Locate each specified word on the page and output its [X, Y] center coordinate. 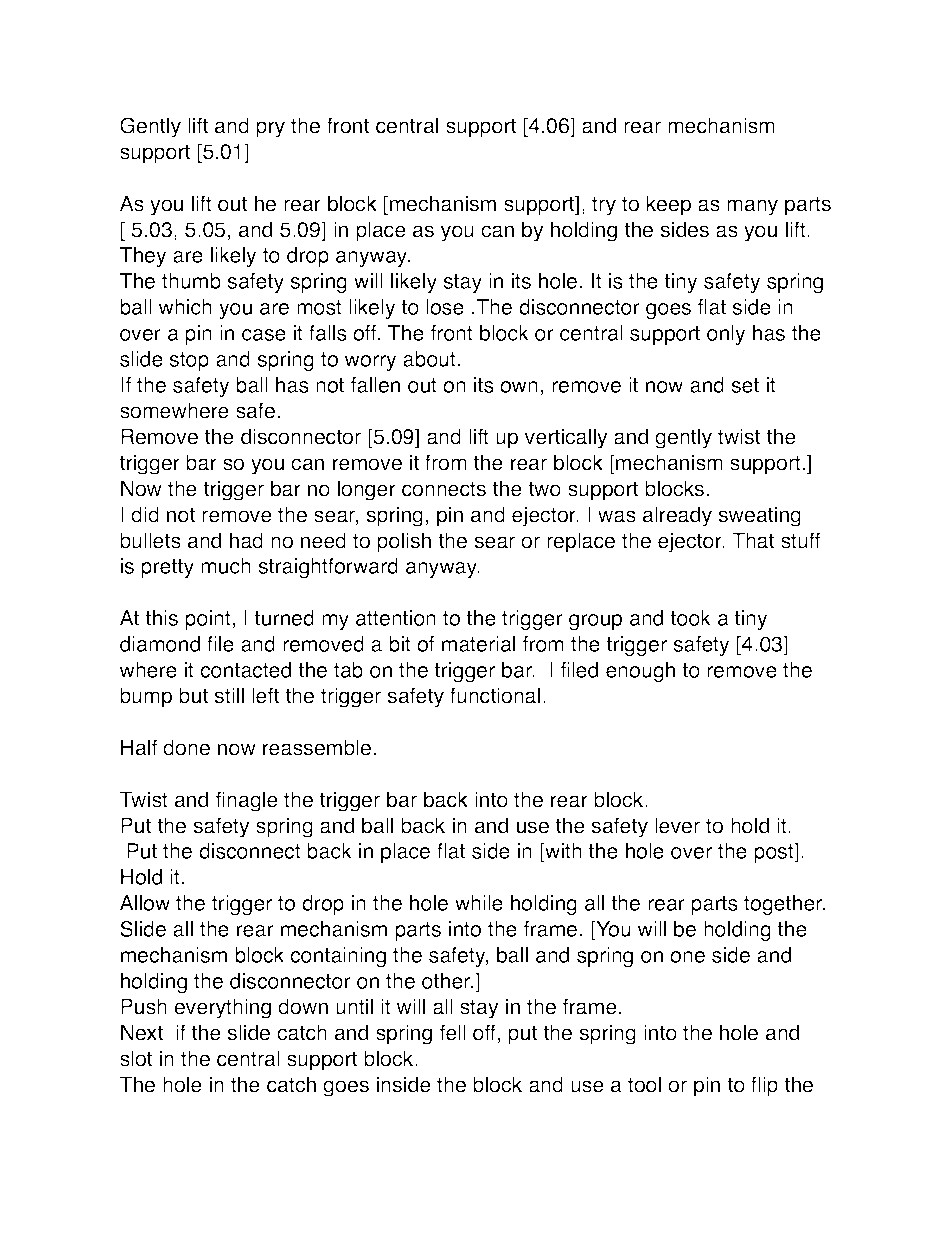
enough [640, 672]
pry [270, 129]
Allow [145, 903]
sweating [759, 516]
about [429, 359]
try [604, 206]
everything [222, 1008]
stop [189, 361]
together [784, 905]
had [246, 540]
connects [444, 489]
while [479, 903]
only [726, 335]
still [229, 695]
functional [495, 695]
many [752, 207]
